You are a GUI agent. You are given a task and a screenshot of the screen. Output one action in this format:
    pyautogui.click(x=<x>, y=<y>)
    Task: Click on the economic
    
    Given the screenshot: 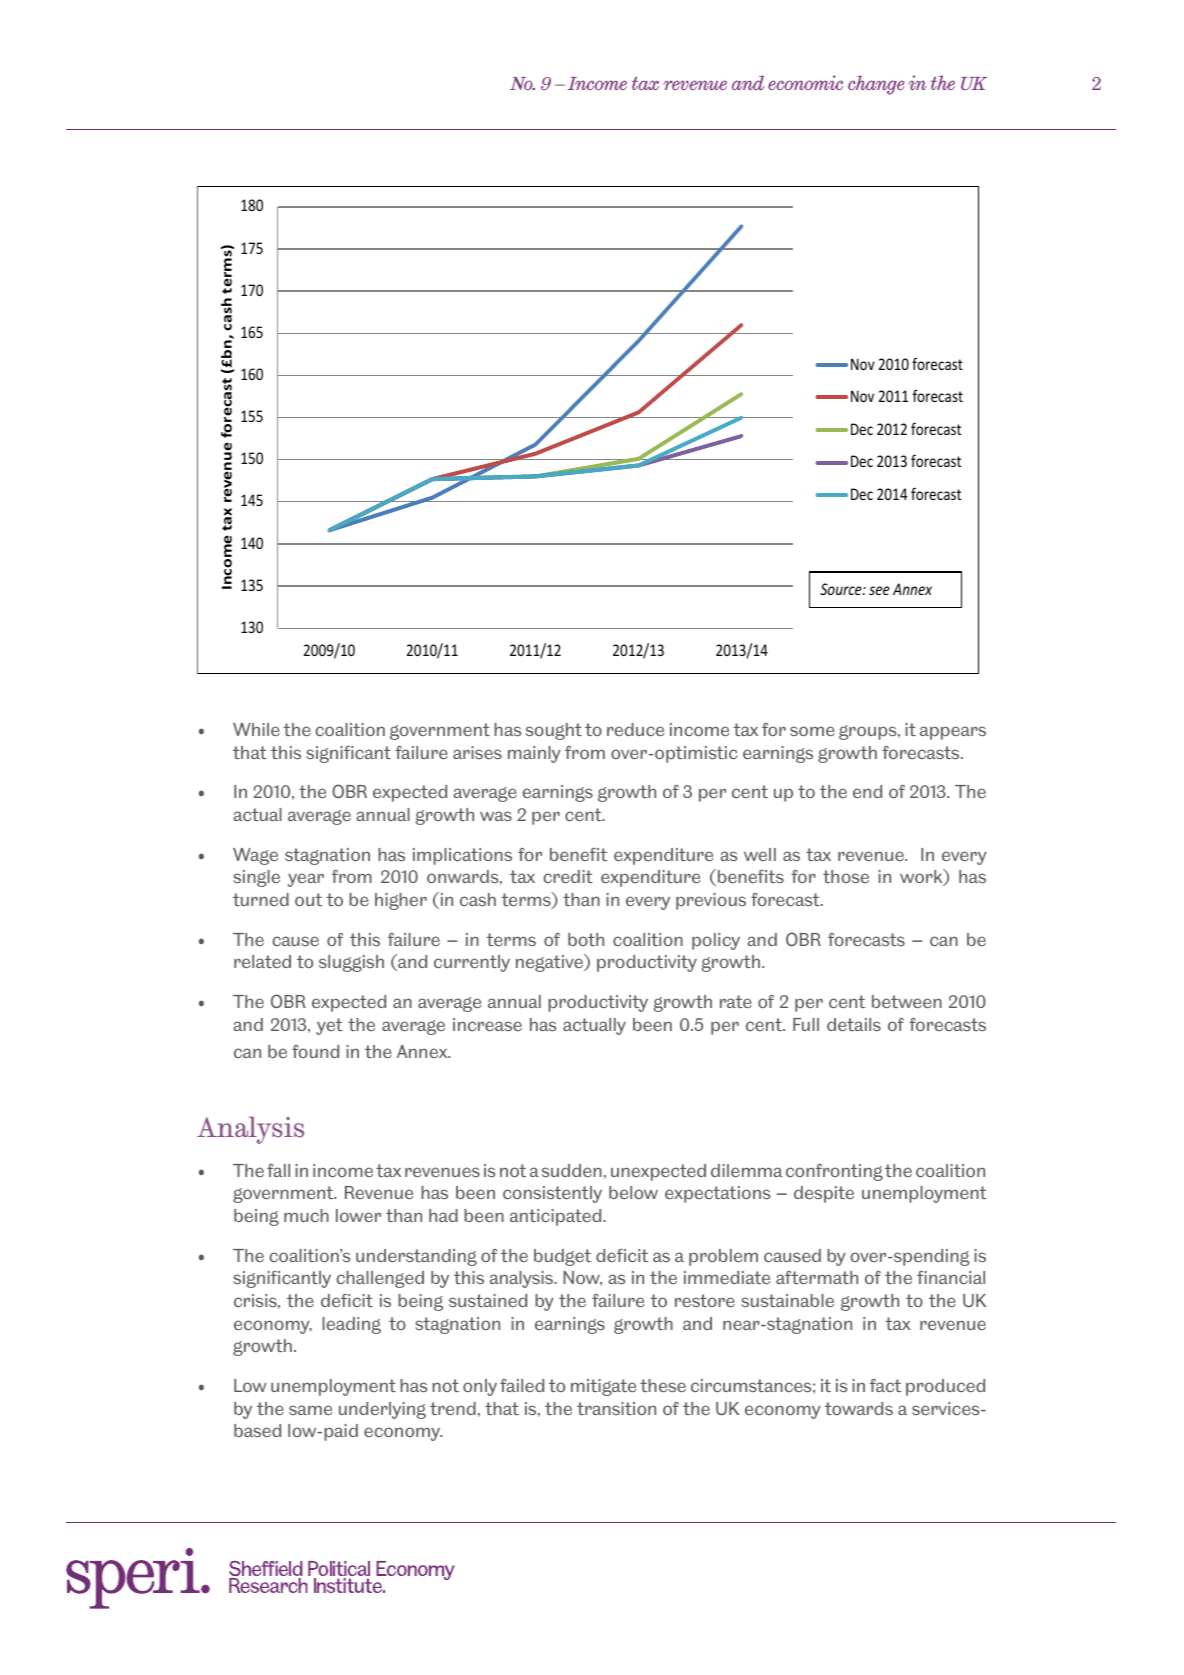 What is the action you would take?
    pyautogui.click(x=805, y=82)
